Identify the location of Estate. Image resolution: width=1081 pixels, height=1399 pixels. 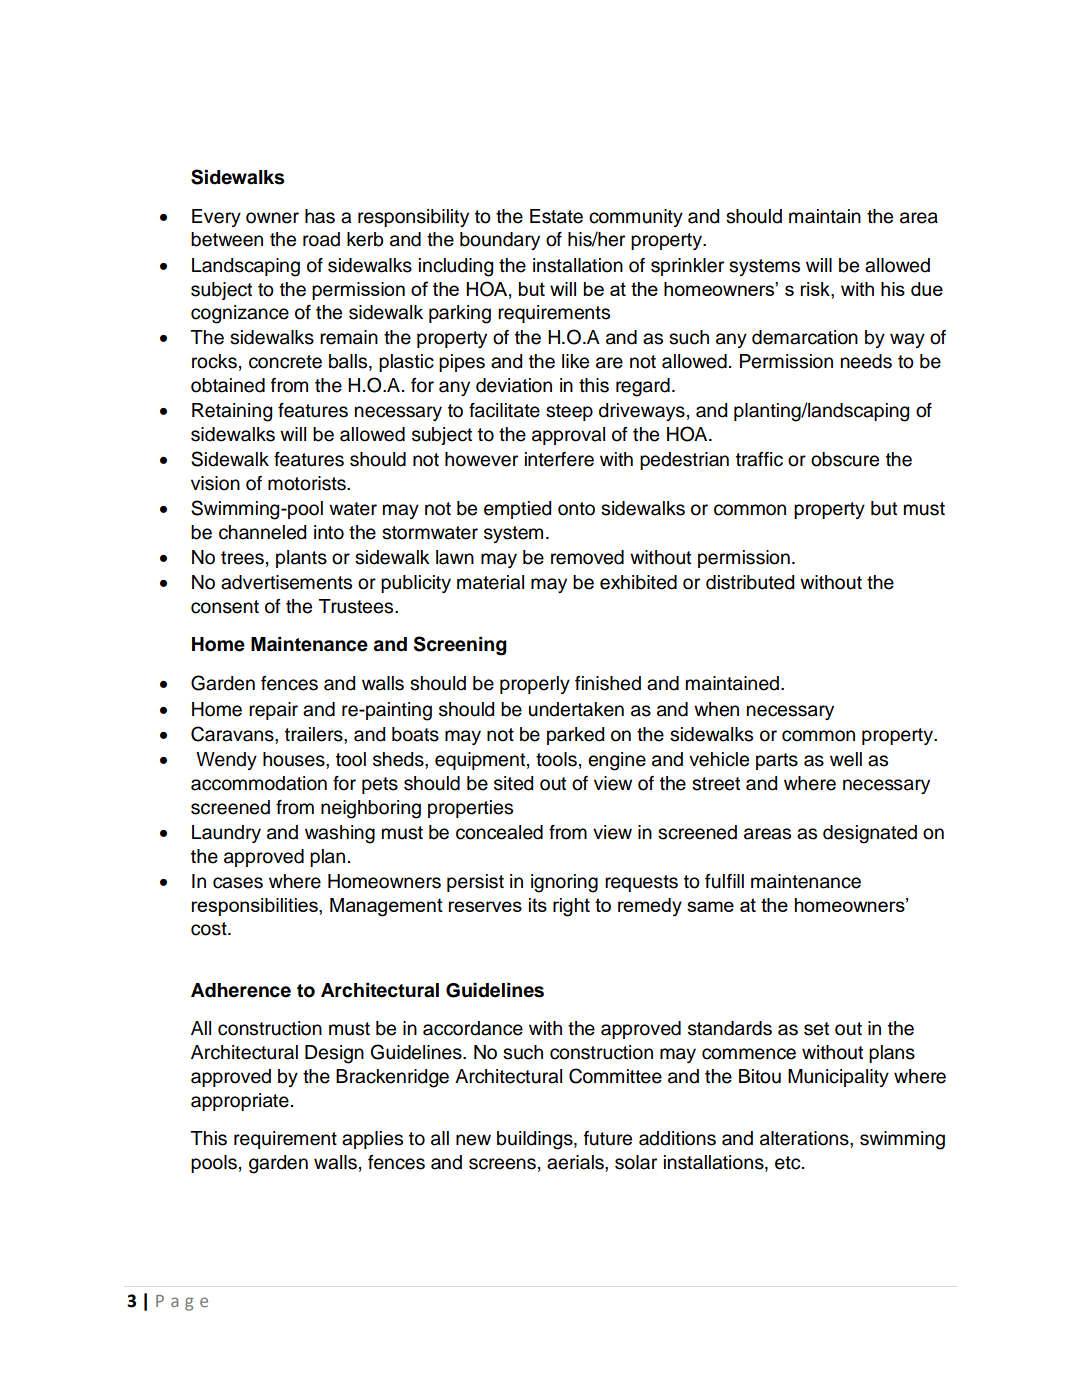
(556, 216).
